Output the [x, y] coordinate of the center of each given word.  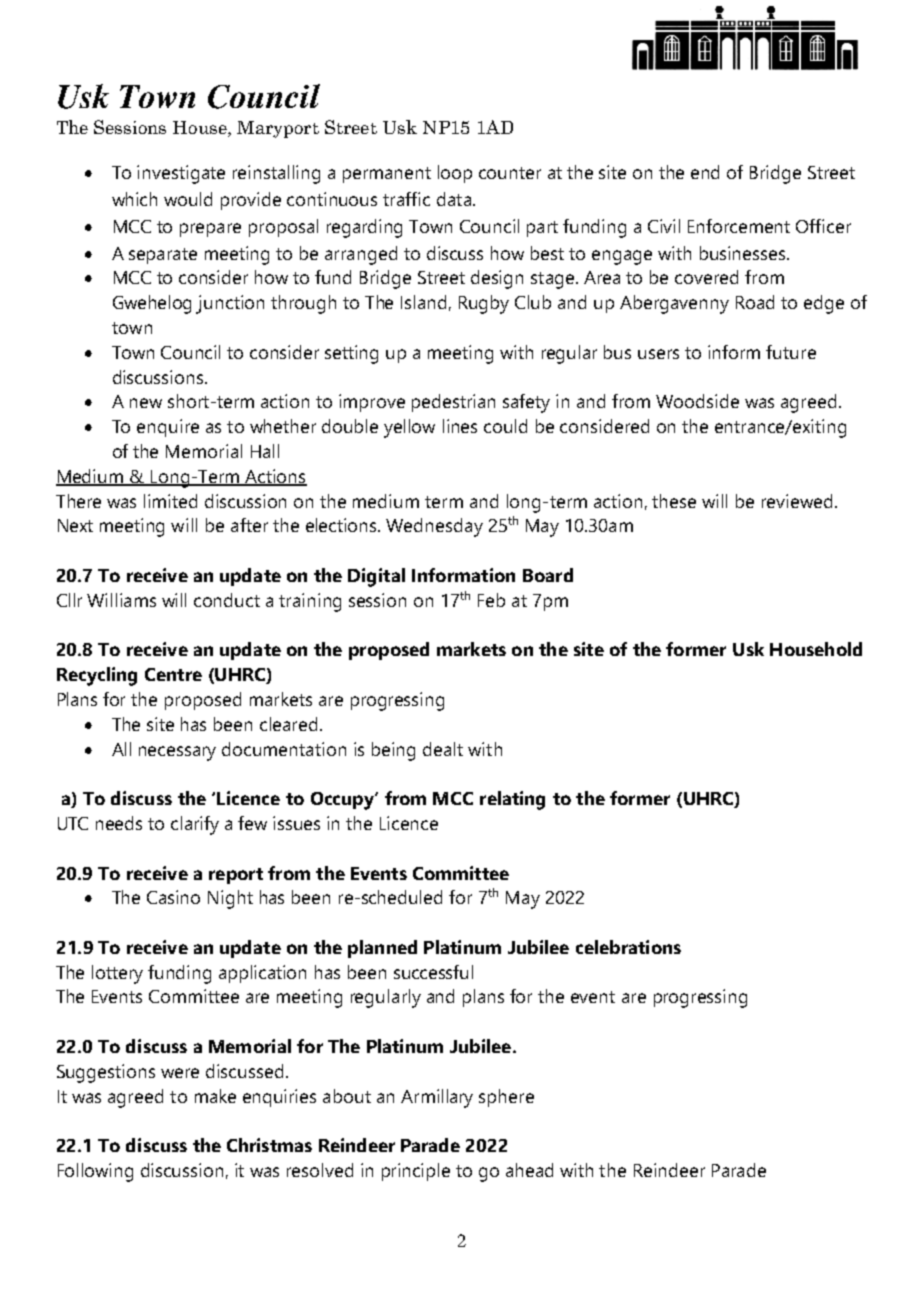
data [454, 199]
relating [512, 800]
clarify [195, 825]
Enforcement [739, 226]
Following [95, 1172]
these [674, 501]
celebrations [628, 947]
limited [170, 501]
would [188, 199]
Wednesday [434, 527]
